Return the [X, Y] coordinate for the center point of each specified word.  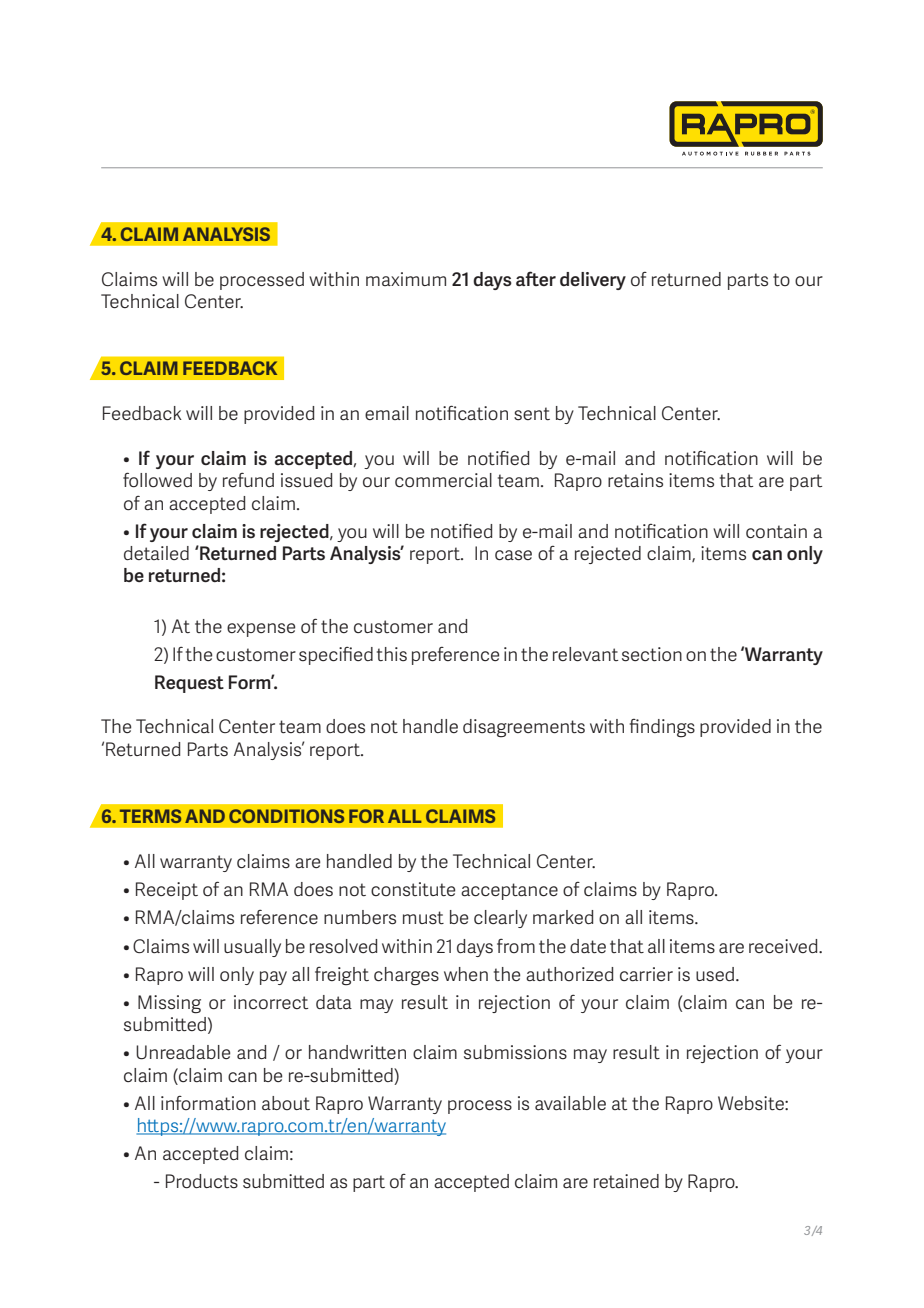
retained [626, 1181]
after [536, 278]
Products [202, 1181]
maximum [406, 279]
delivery [593, 281]
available [570, 1103]
